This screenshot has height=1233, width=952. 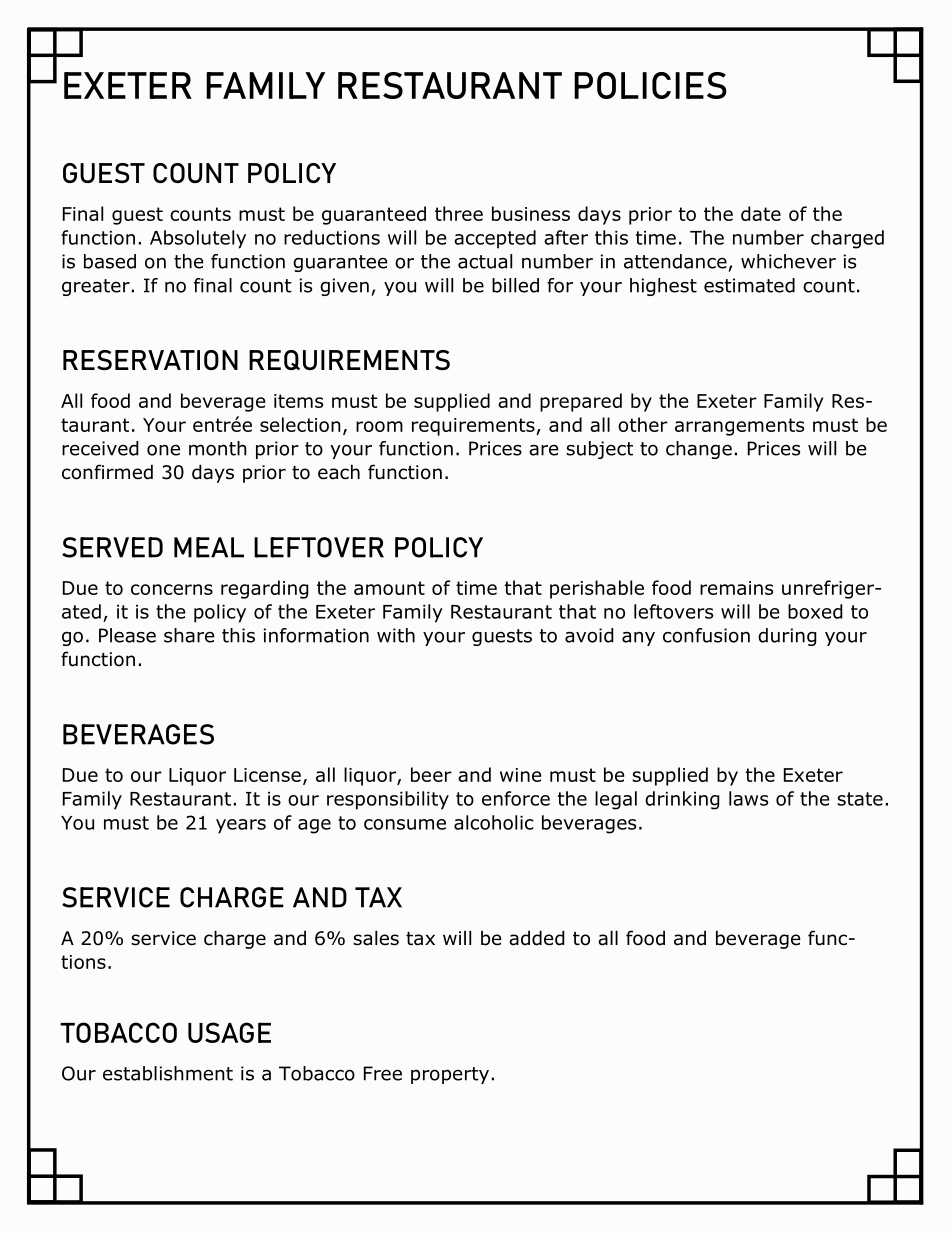 What do you see at coordinates (650, 85) in the screenshot?
I see `POLICIES` at bounding box center [650, 85].
